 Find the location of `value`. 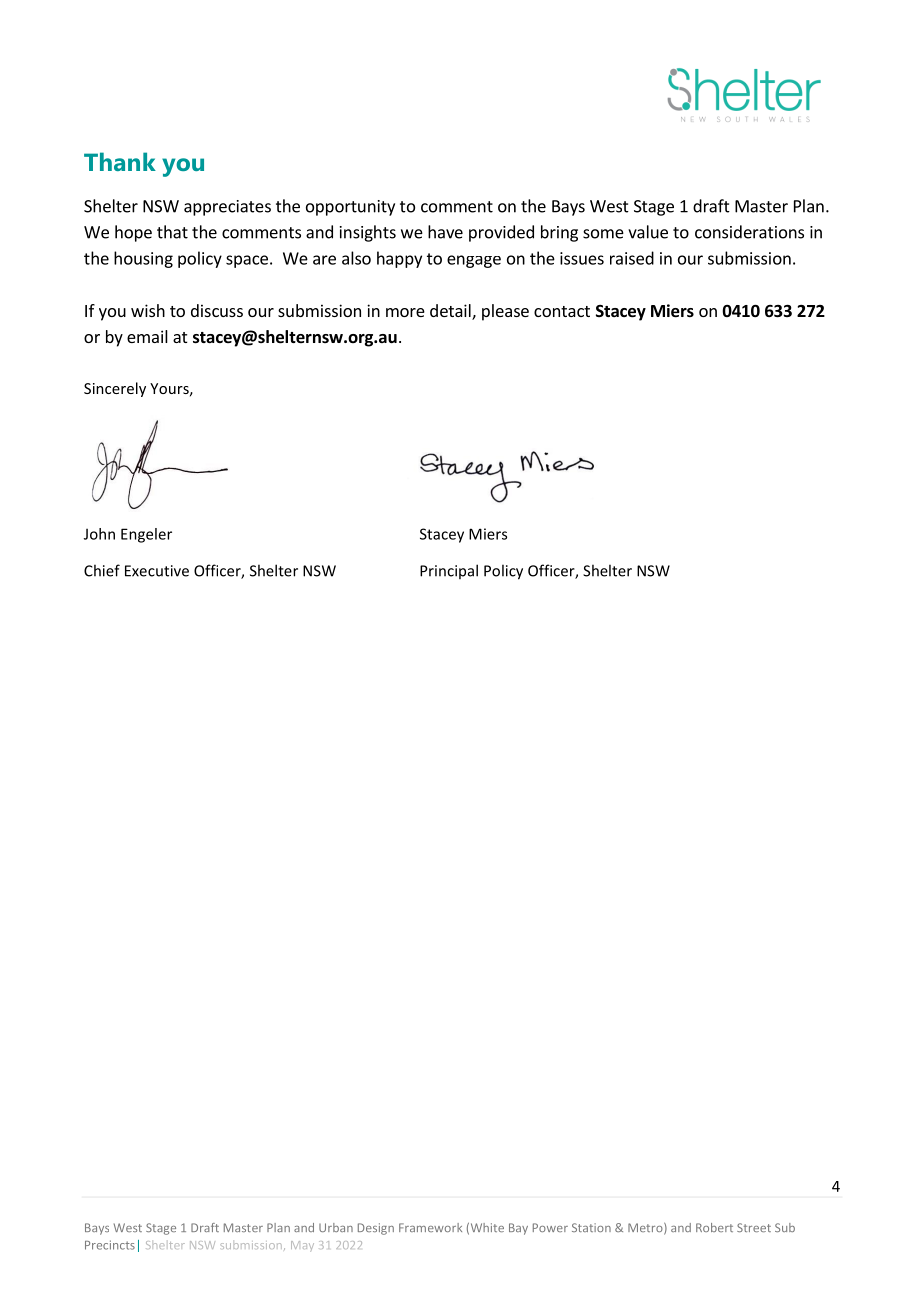

value is located at coordinates (648, 232).
